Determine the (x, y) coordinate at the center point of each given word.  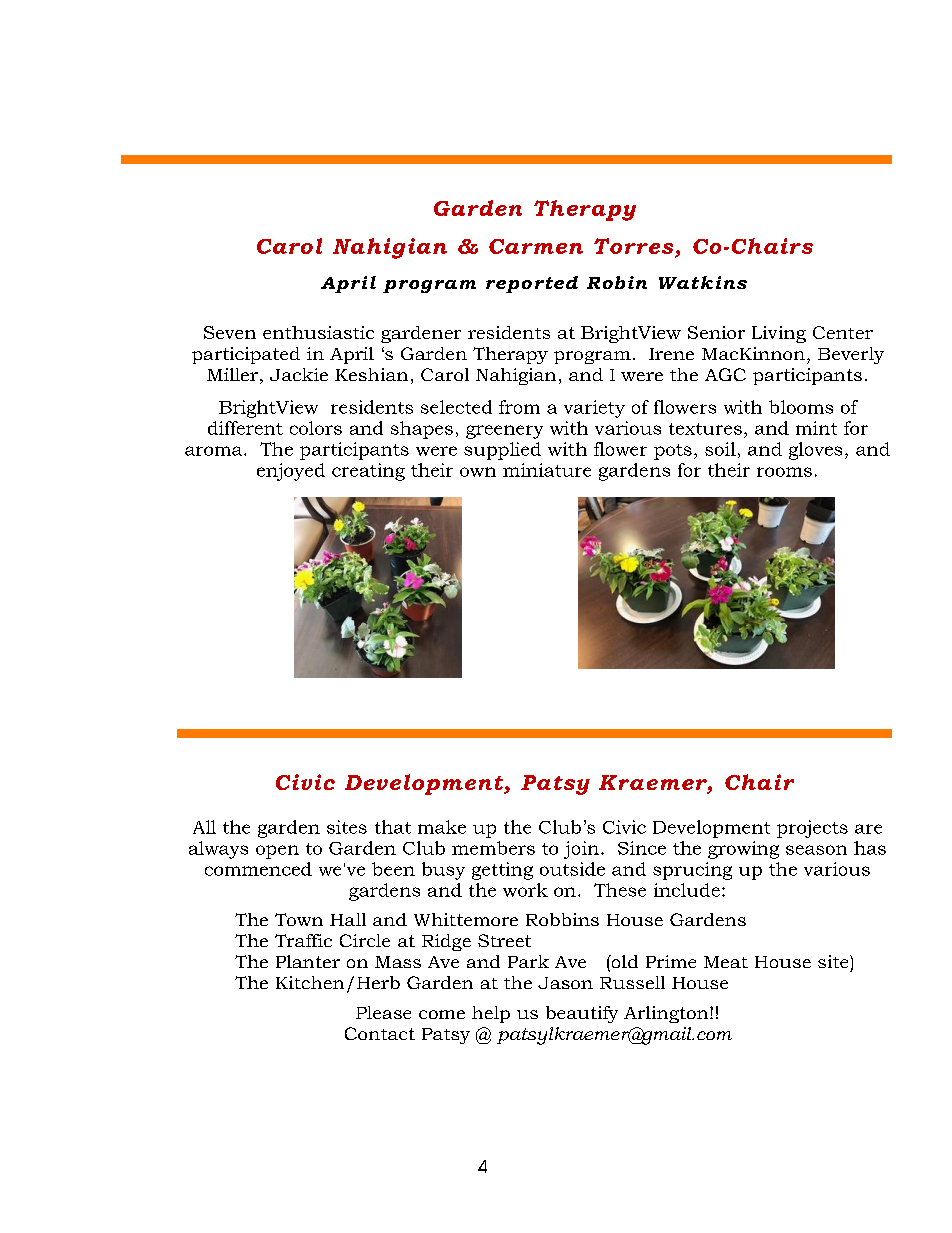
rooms (784, 472)
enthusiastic (318, 332)
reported (532, 284)
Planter (308, 961)
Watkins (703, 282)
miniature (547, 470)
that (393, 827)
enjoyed (291, 472)
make (442, 827)
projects (812, 829)
